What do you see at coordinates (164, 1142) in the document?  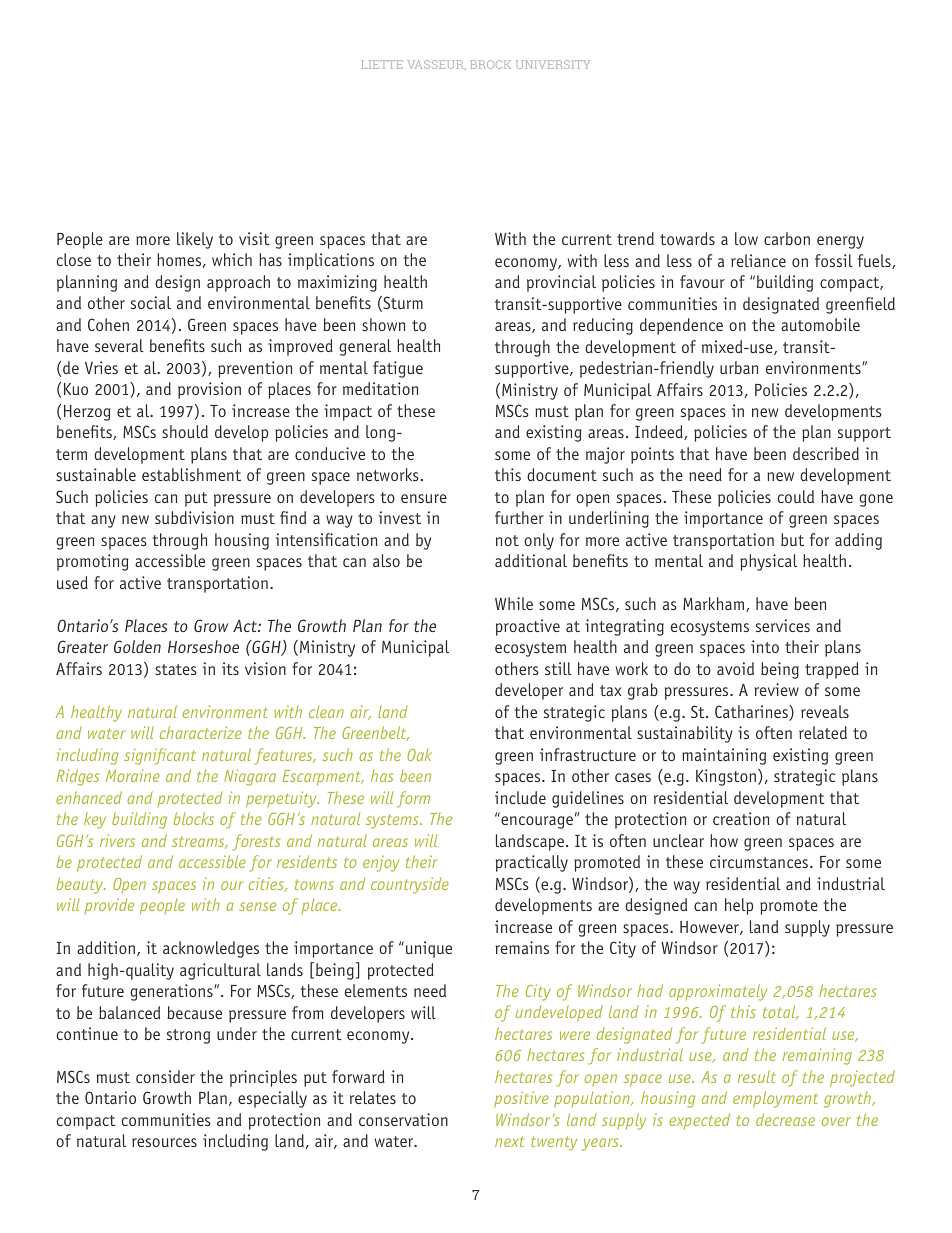 I see `resources` at bounding box center [164, 1142].
